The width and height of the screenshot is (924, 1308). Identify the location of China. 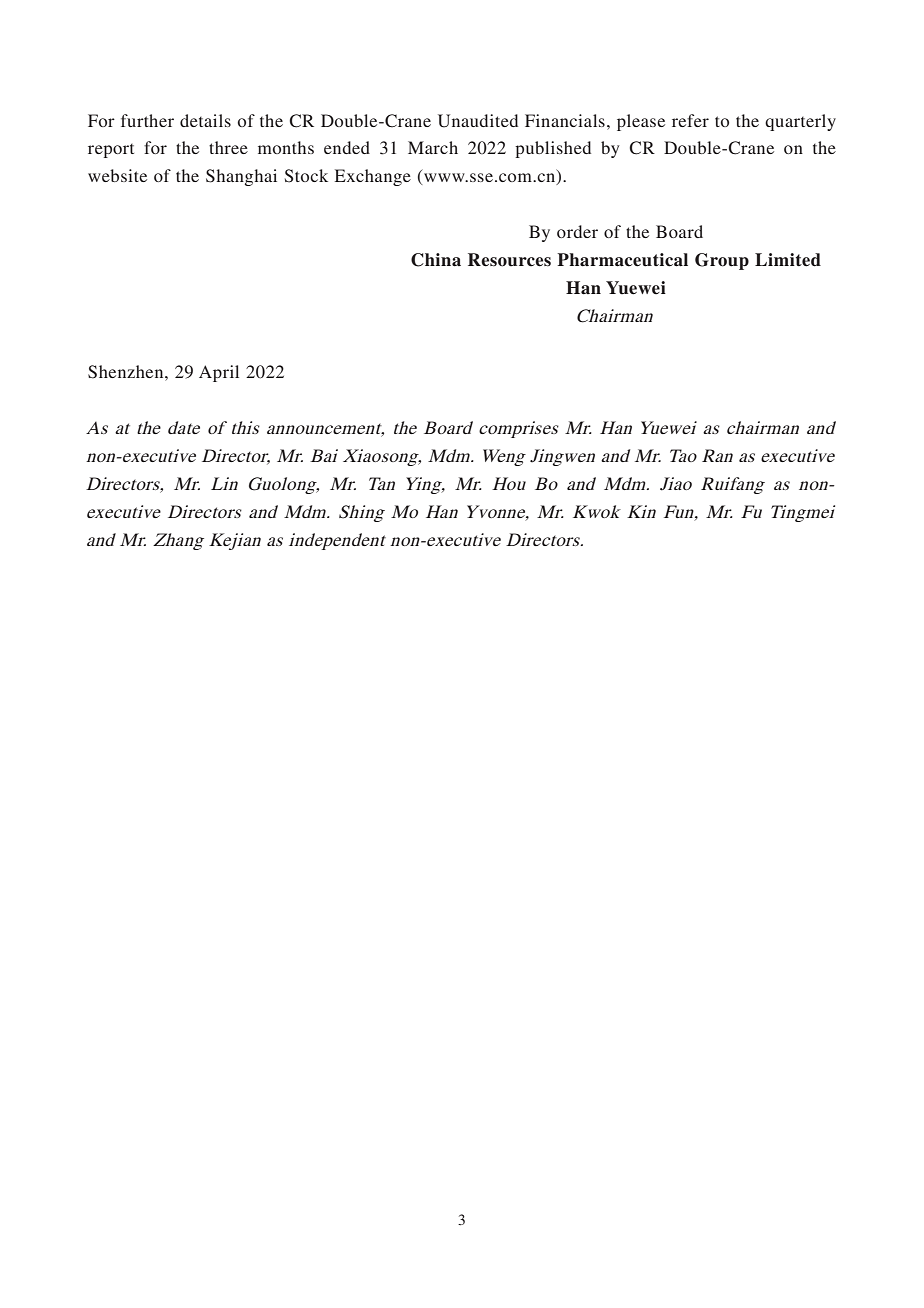
(436, 260).
